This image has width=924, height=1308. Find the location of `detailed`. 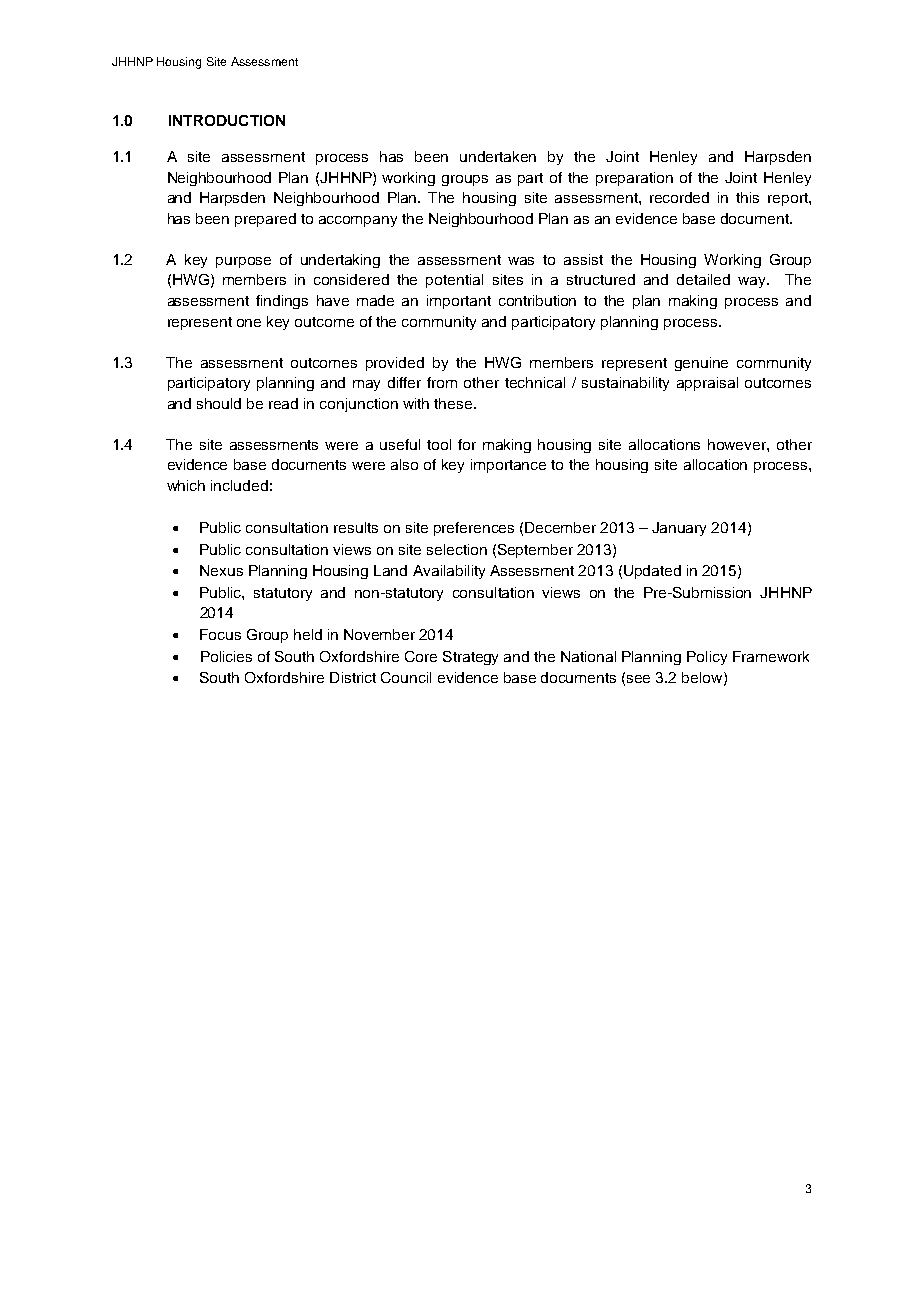

detailed is located at coordinates (703, 279).
